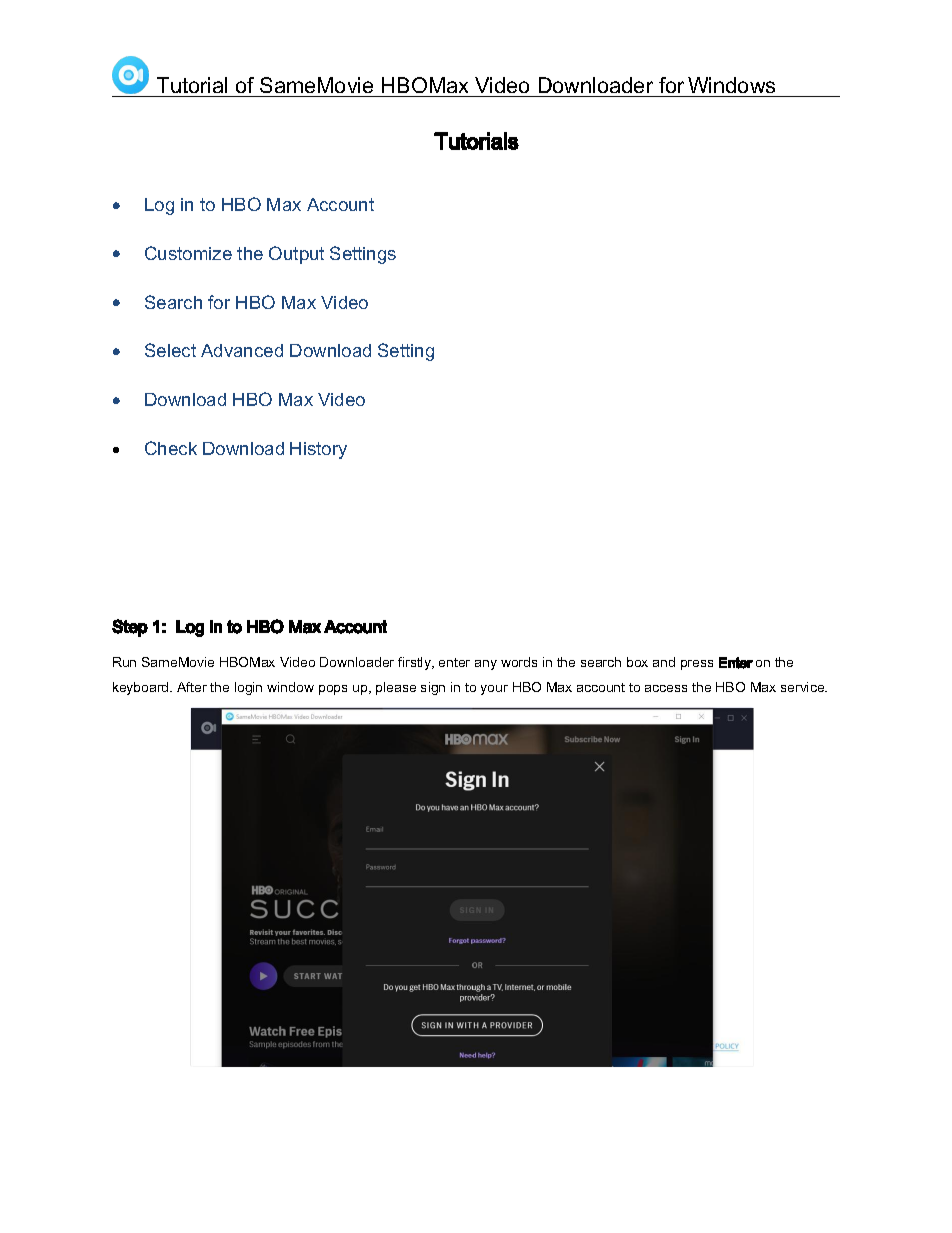  I want to click on any, so click(486, 665).
